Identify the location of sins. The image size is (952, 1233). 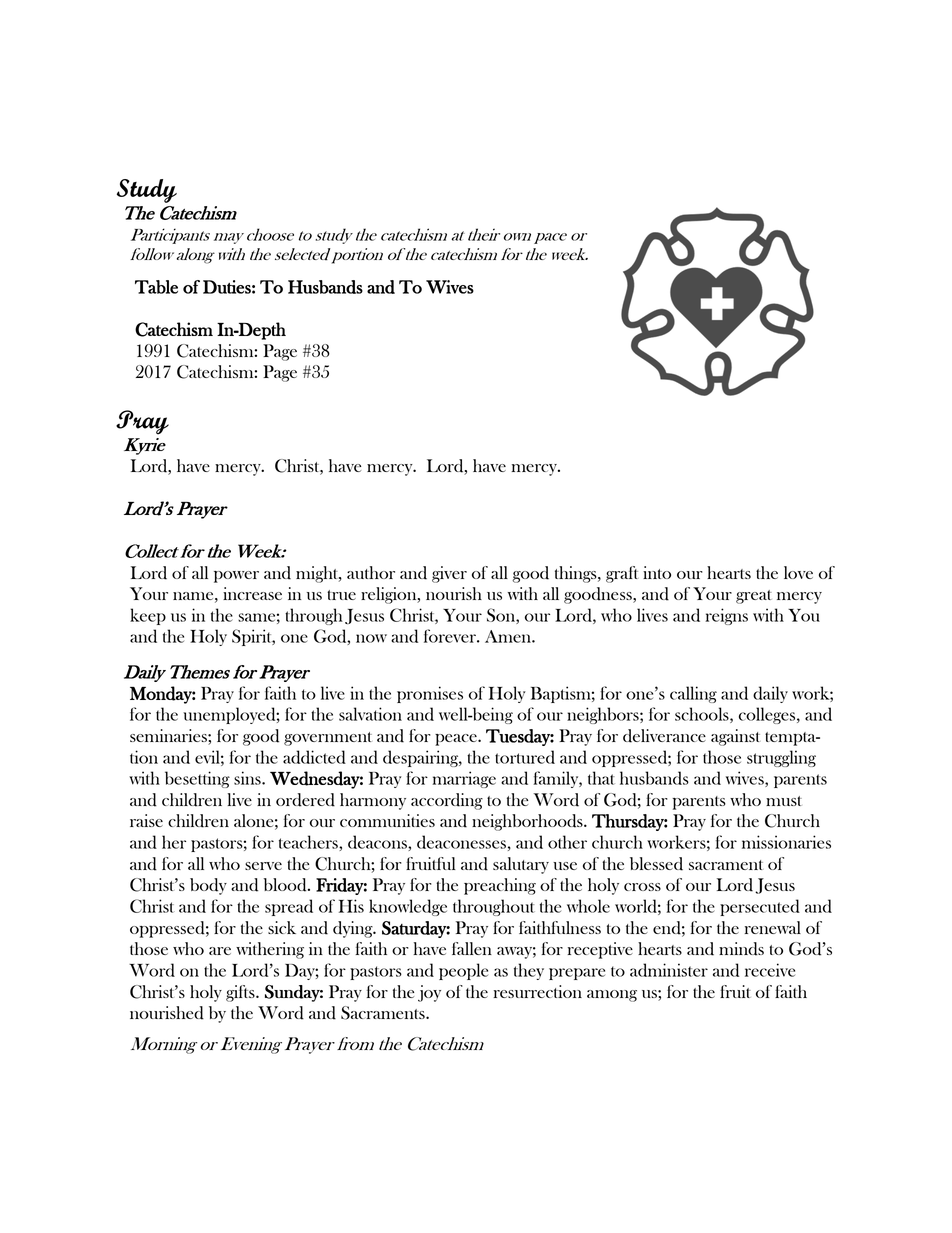
(248, 778).
